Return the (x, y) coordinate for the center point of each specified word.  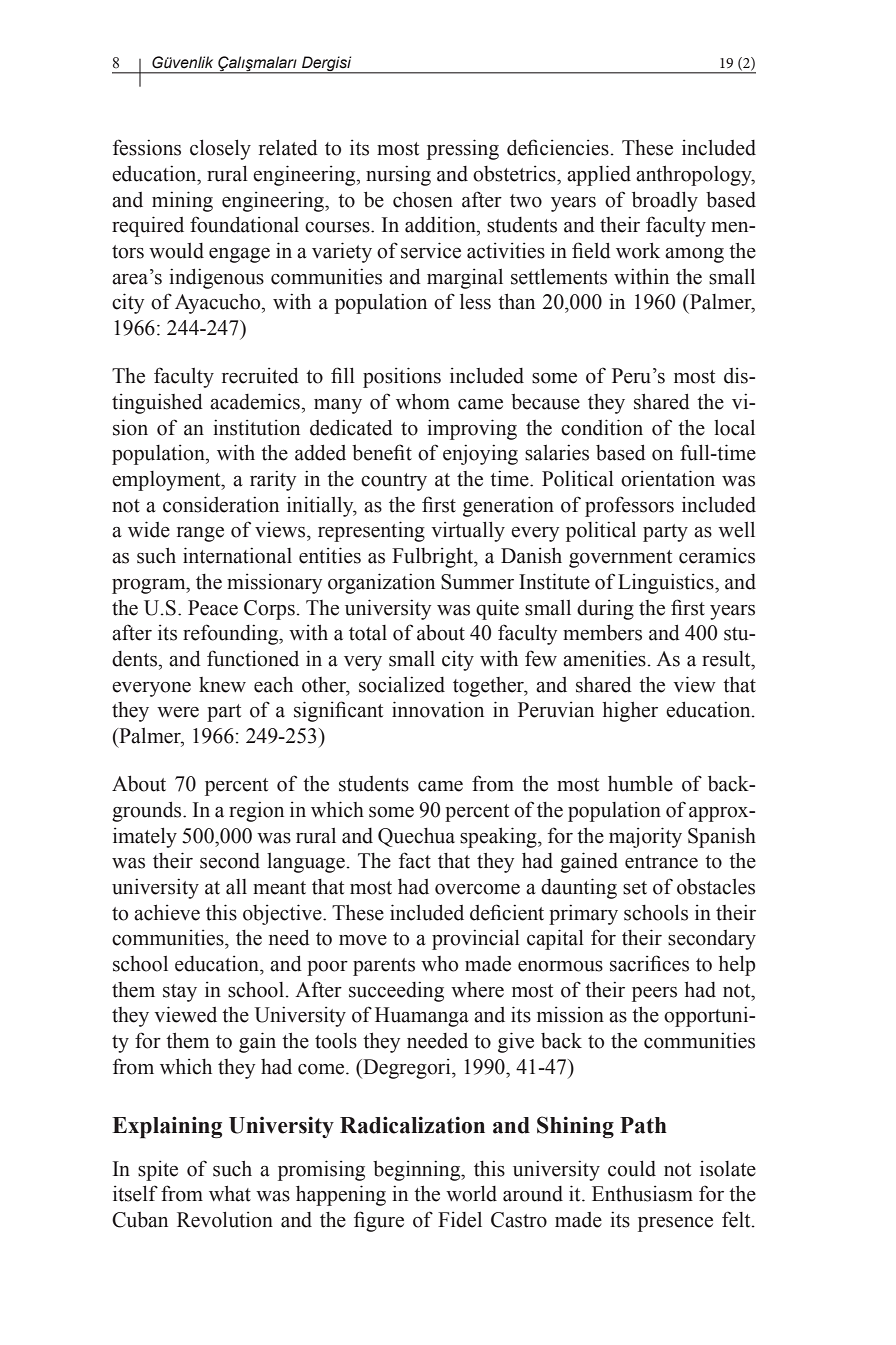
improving (472, 429)
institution (256, 427)
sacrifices (649, 963)
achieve (167, 912)
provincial (476, 939)
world (471, 1193)
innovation (438, 709)
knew (222, 685)
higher (630, 711)
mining (182, 201)
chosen (423, 199)
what (230, 1193)
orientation (668, 478)
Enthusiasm (642, 1194)
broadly (665, 201)
